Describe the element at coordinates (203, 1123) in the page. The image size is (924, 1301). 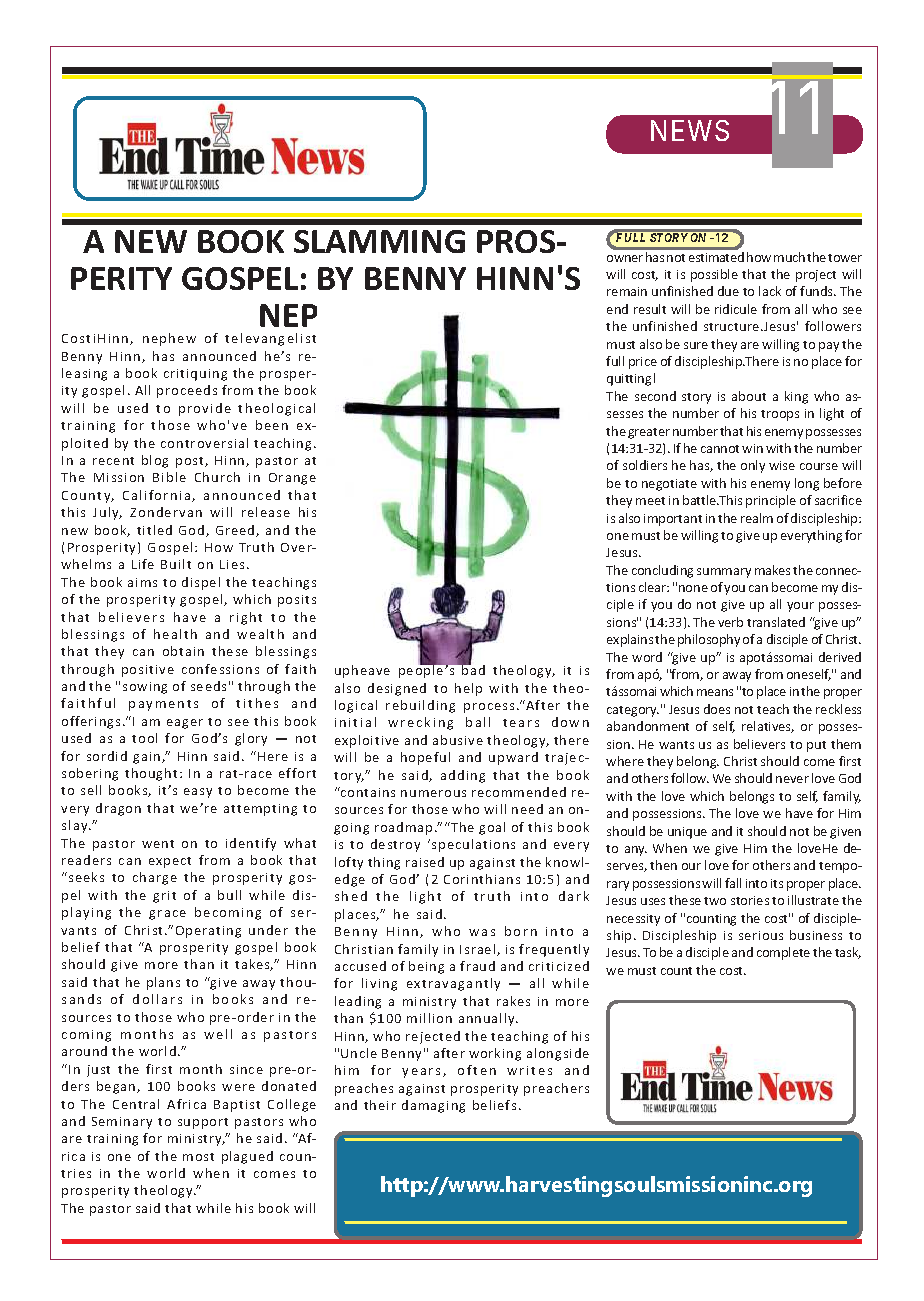
I see `support` at that location.
